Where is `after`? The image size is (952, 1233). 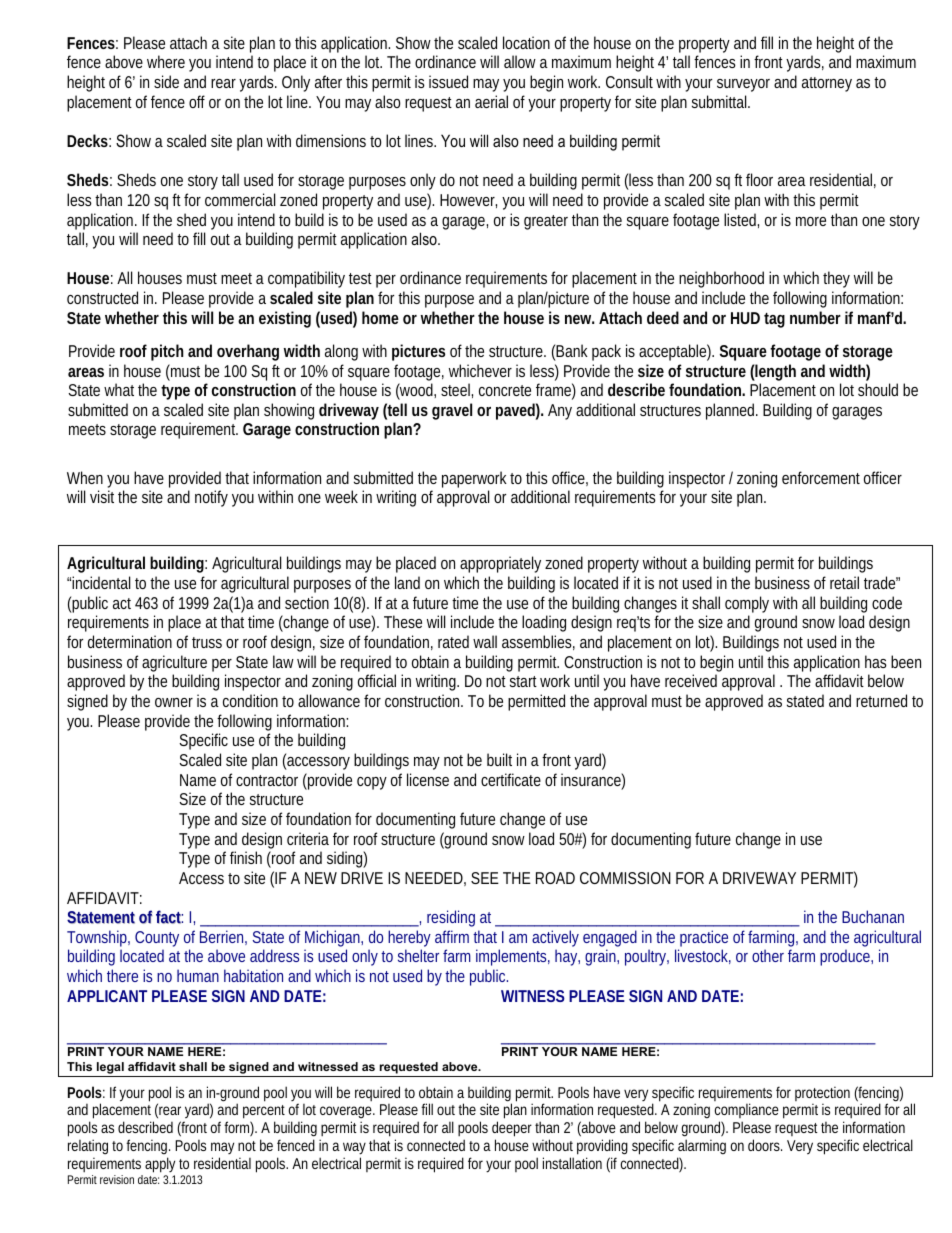
after is located at coordinates (328, 81).
